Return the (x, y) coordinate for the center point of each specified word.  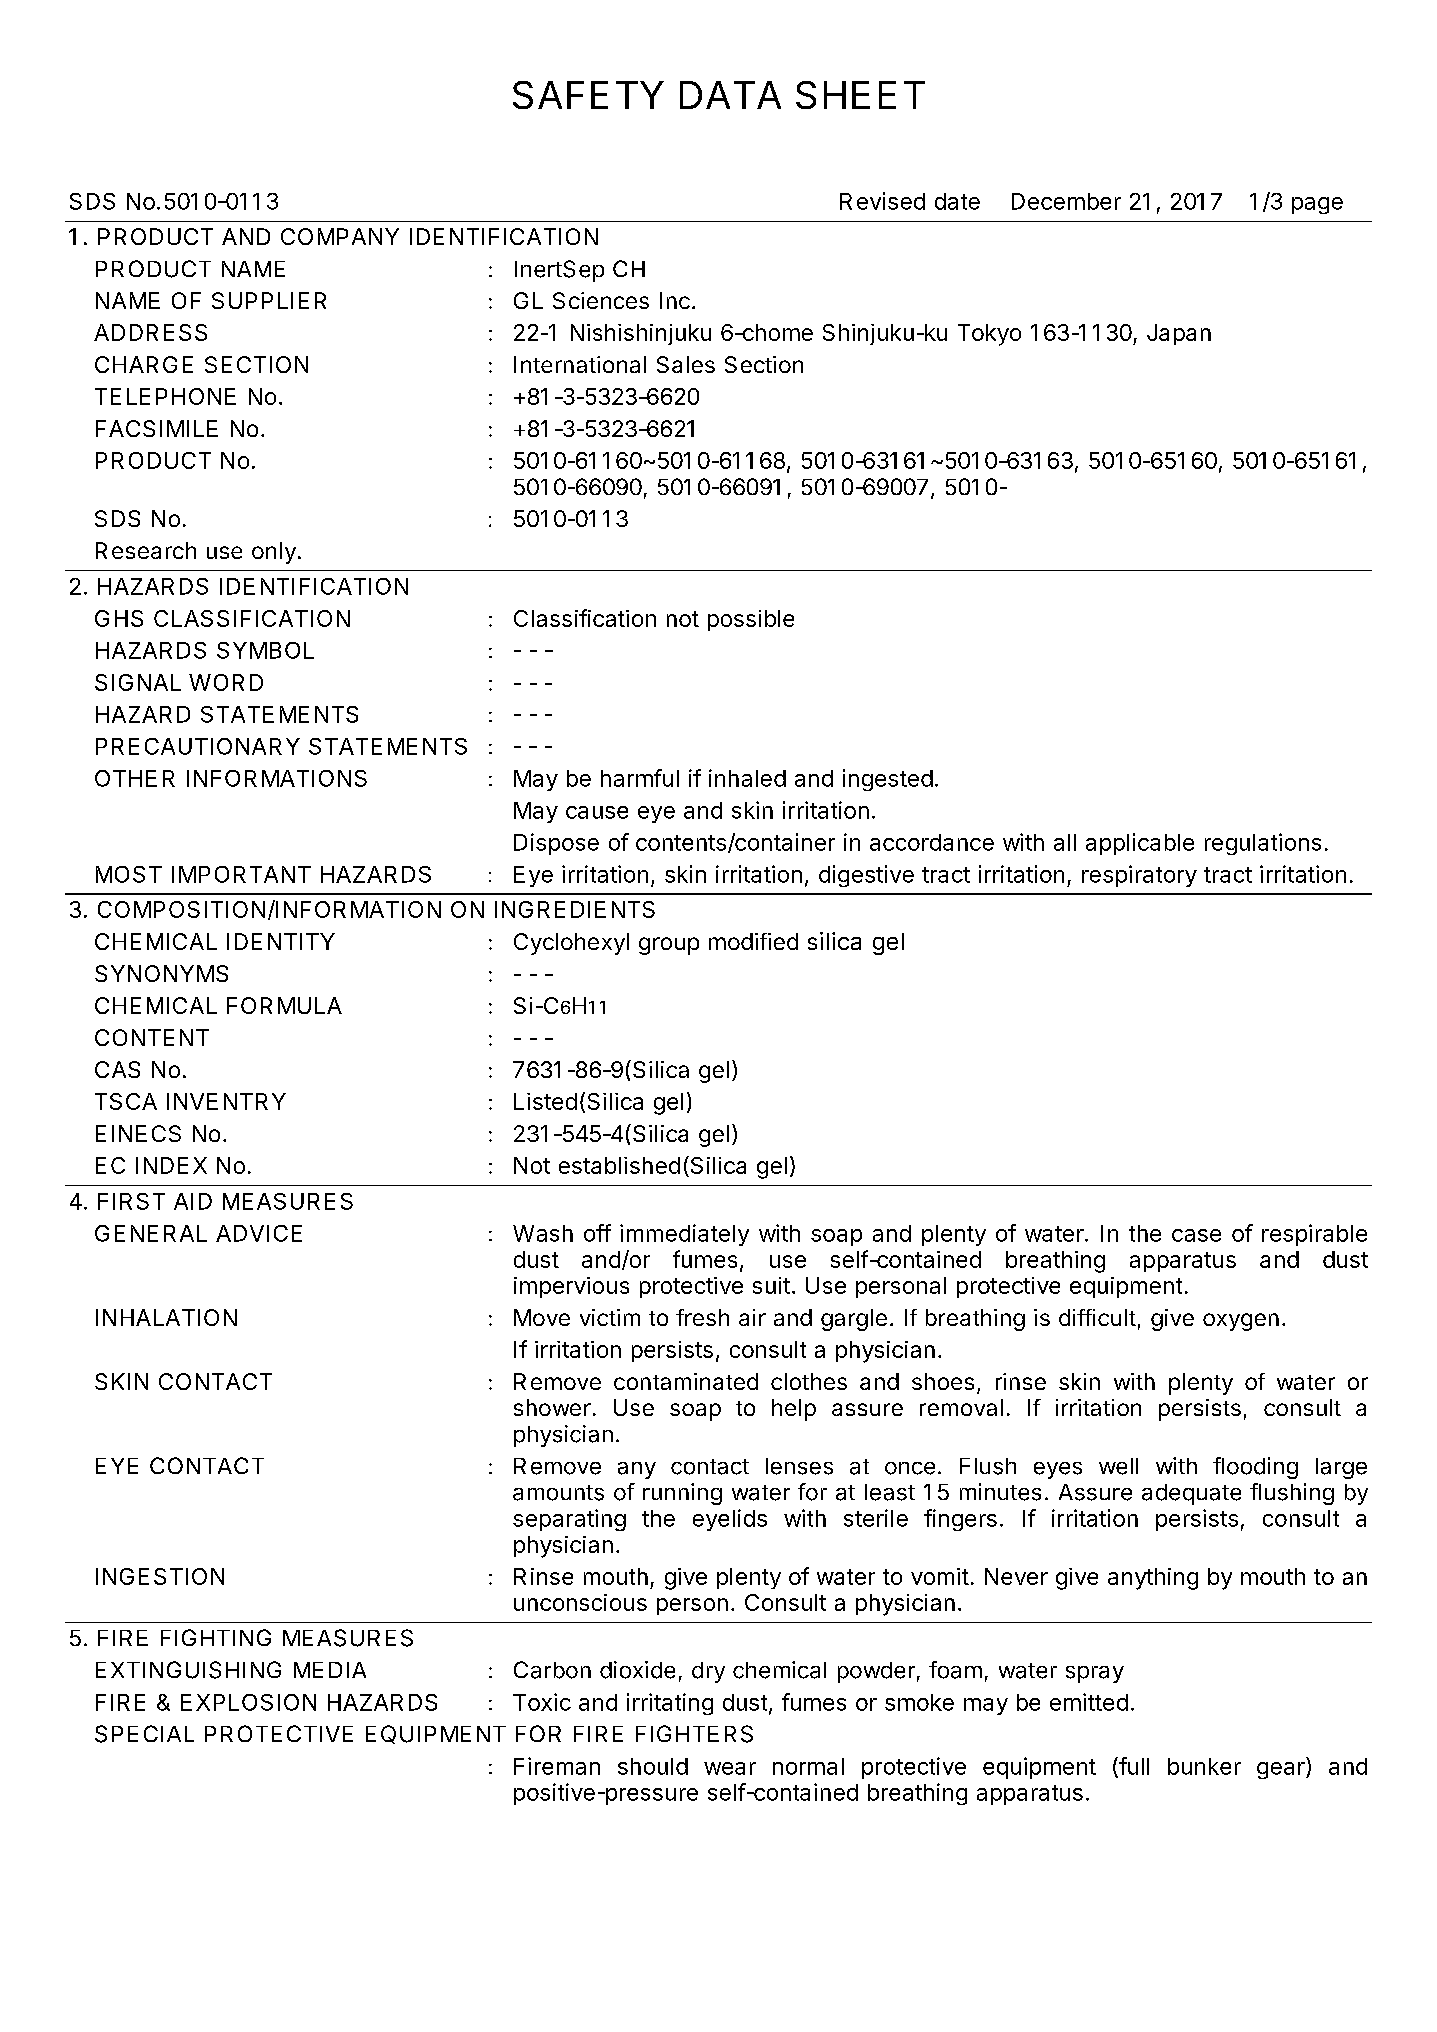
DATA (730, 95)
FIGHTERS (694, 1734)
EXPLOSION (248, 1702)
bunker (1204, 1766)
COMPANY (340, 236)
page (1317, 205)
